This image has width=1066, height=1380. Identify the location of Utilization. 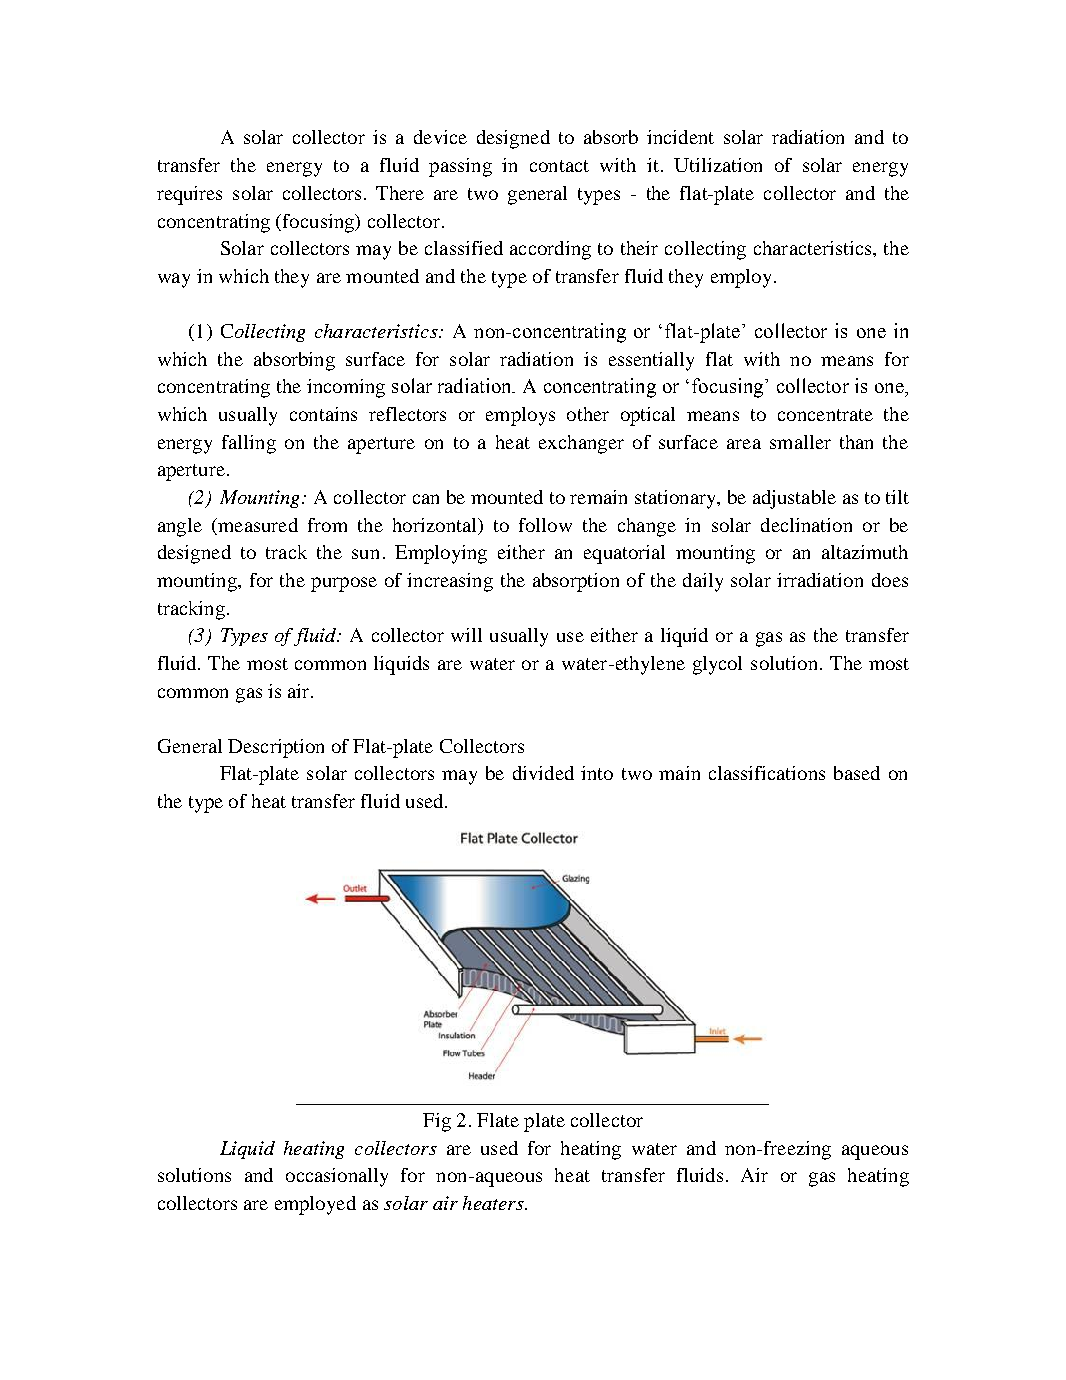
(718, 165).
